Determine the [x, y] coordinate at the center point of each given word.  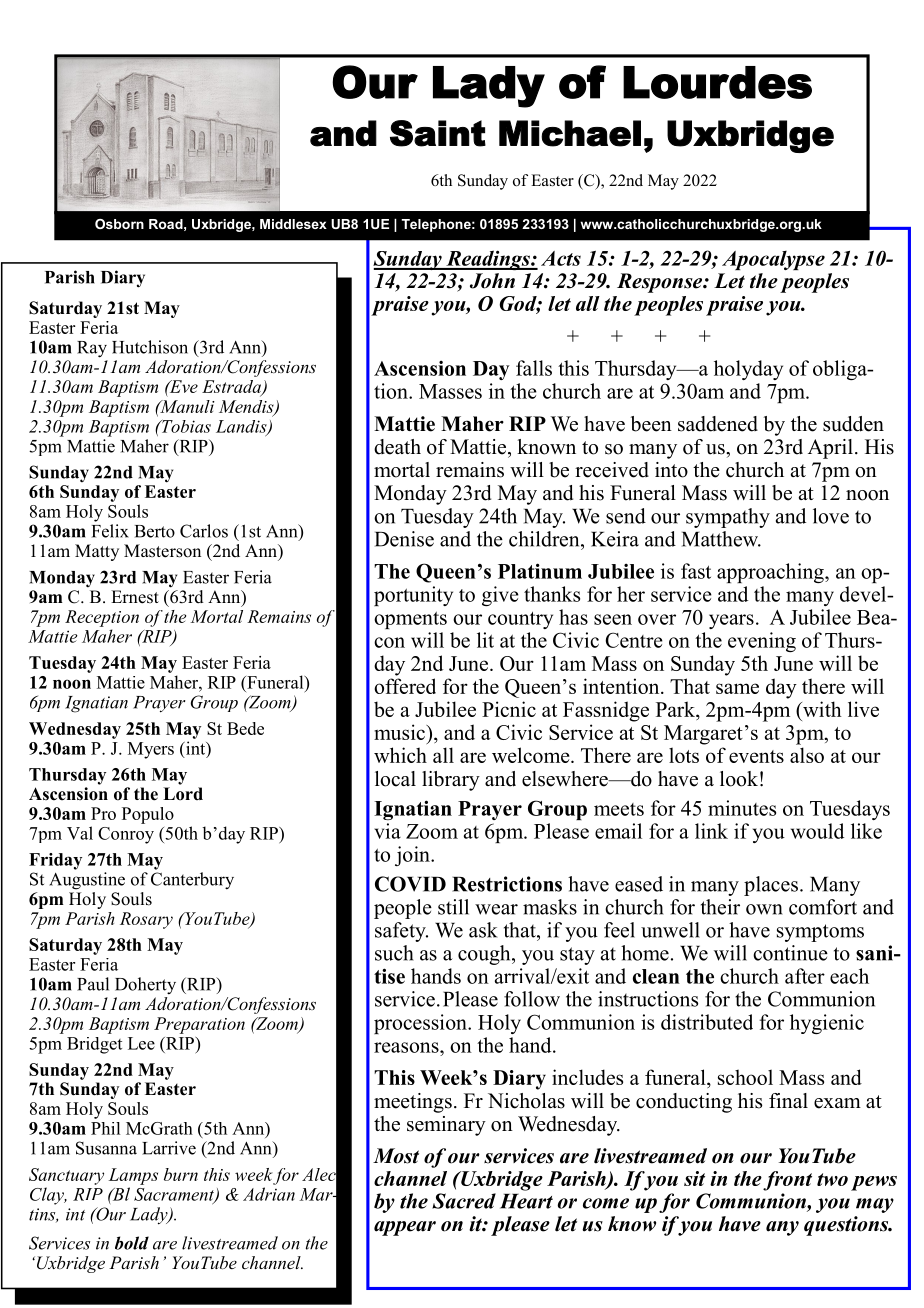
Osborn [119, 224]
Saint [438, 133]
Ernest [135, 597]
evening [762, 642]
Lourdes [717, 82]
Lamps [133, 1176]
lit [485, 640]
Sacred [464, 1201]
